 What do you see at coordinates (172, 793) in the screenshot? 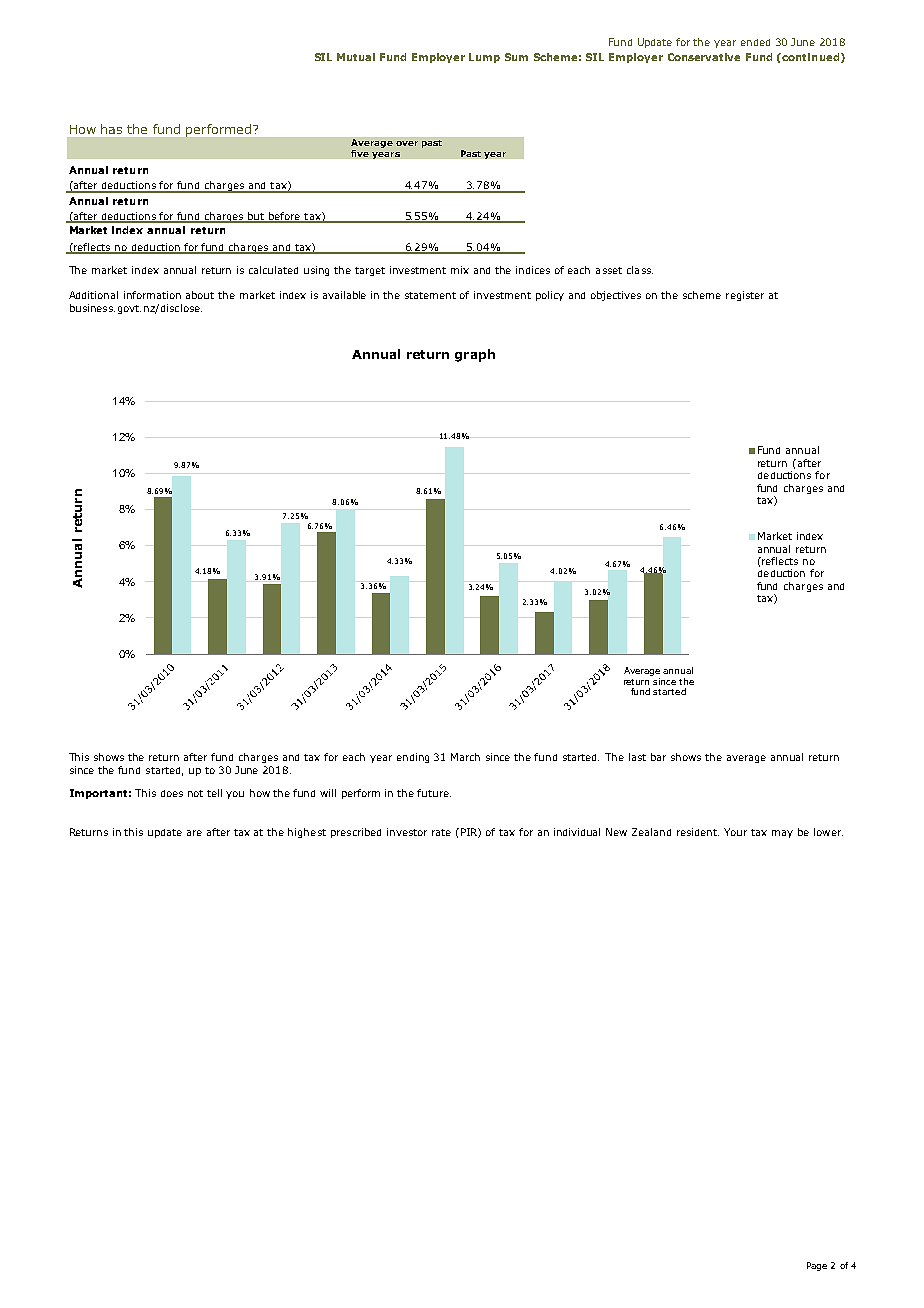
I see `does` at bounding box center [172, 793].
